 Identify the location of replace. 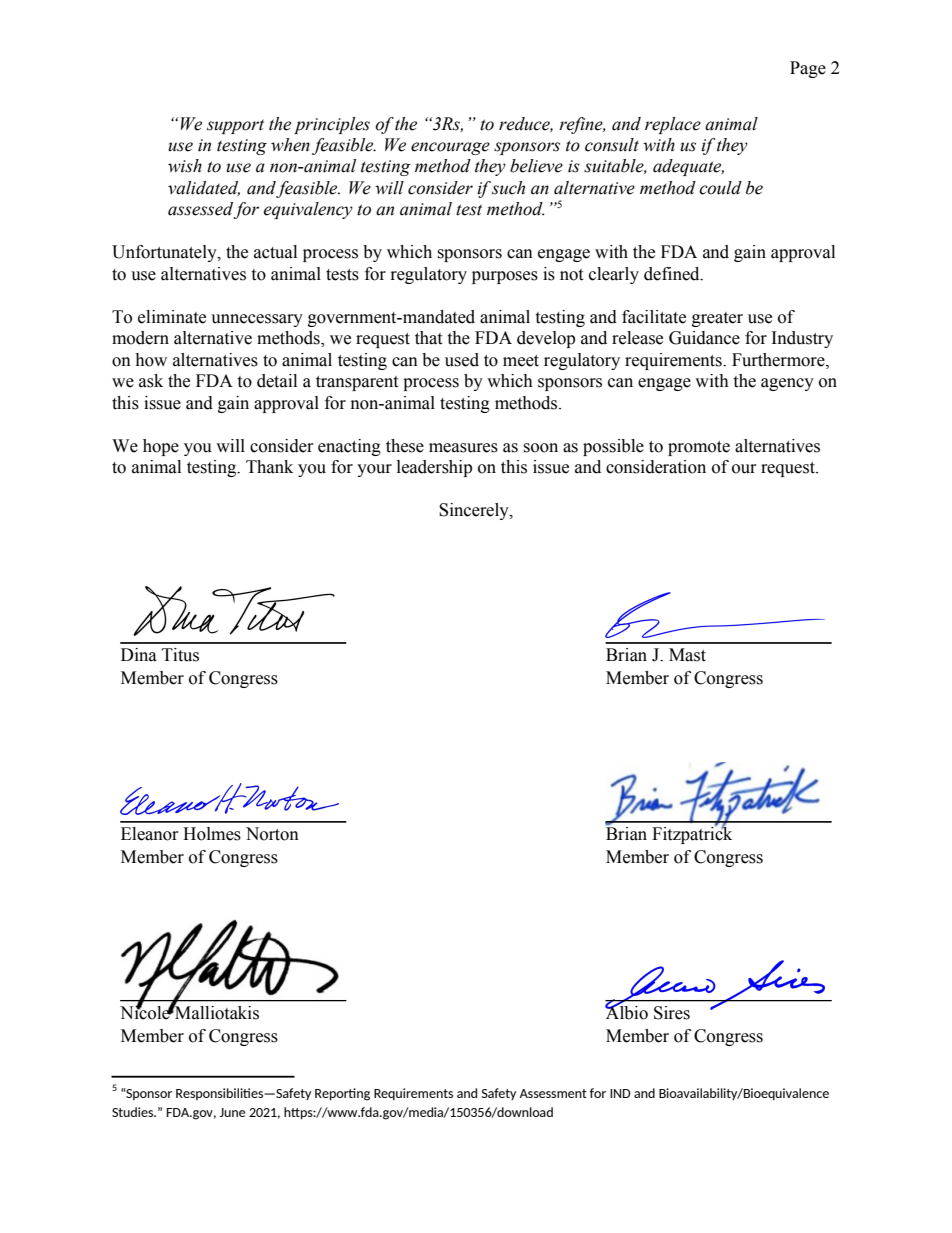
(673, 125).
